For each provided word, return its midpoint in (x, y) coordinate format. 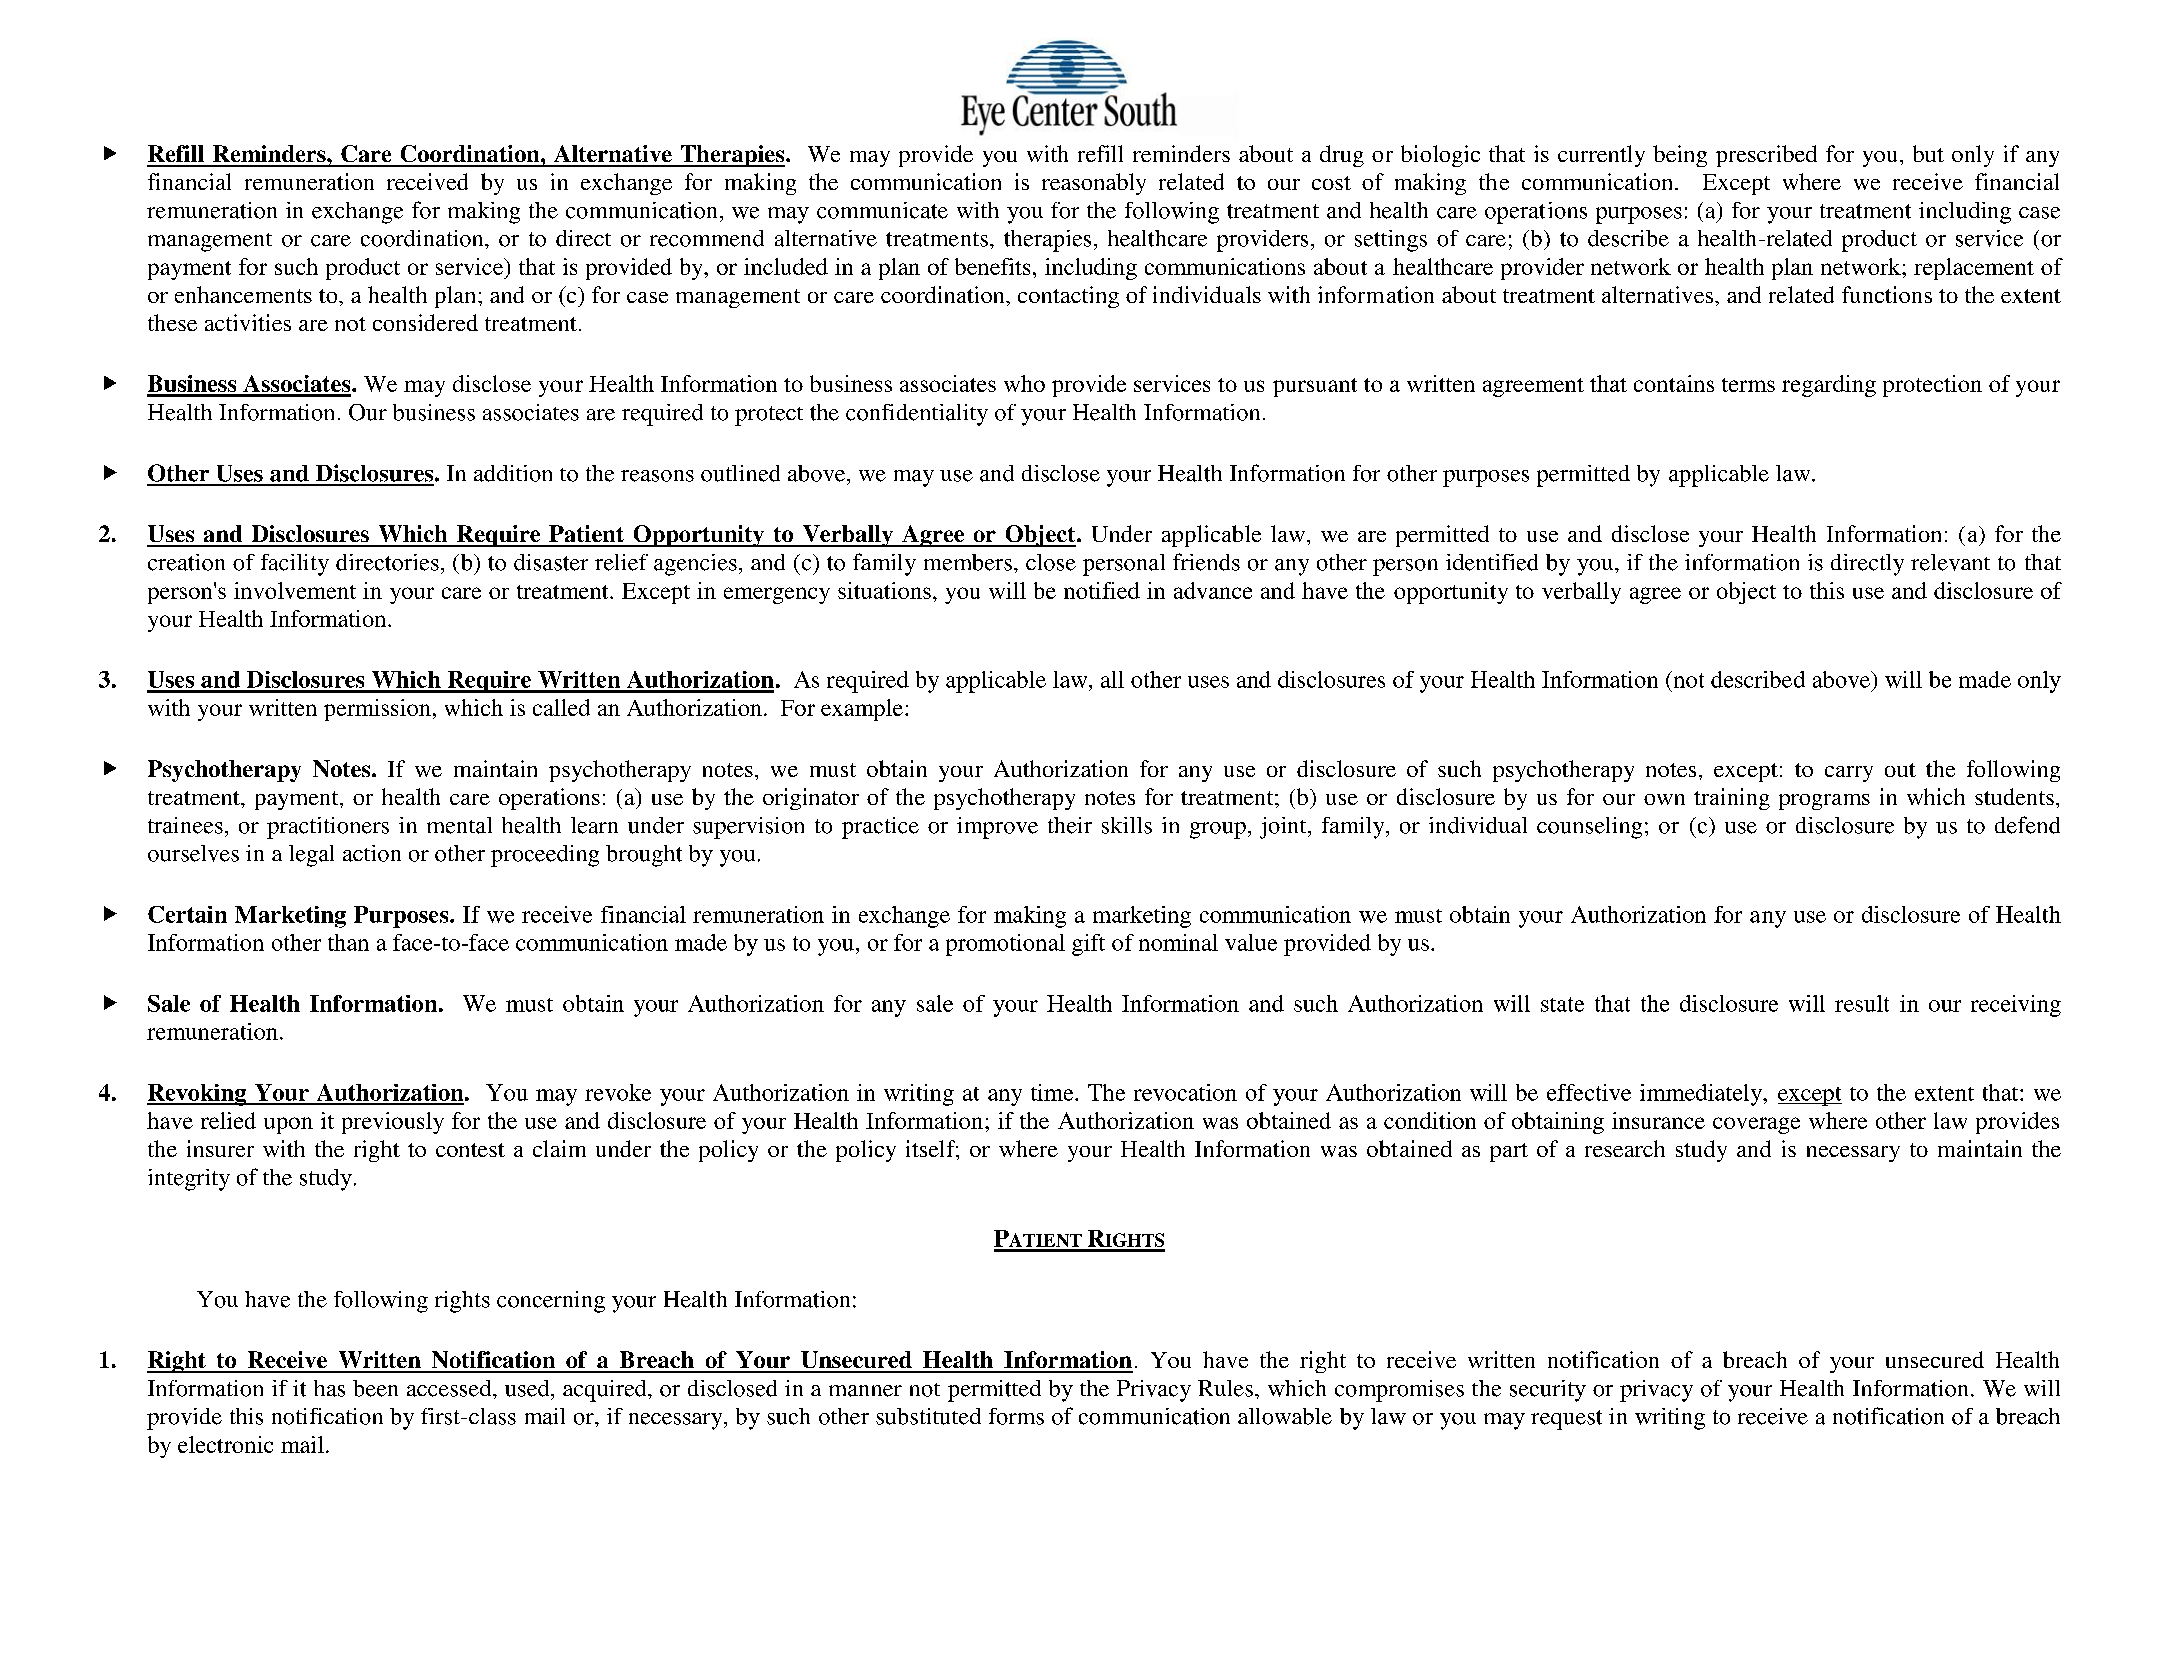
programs (1824, 802)
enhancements (243, 294)
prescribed (1766, 156)
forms (1016, 1416)
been (375, 1388)
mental (459, 825)
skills (1127, 825)
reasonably (1094, 184)
